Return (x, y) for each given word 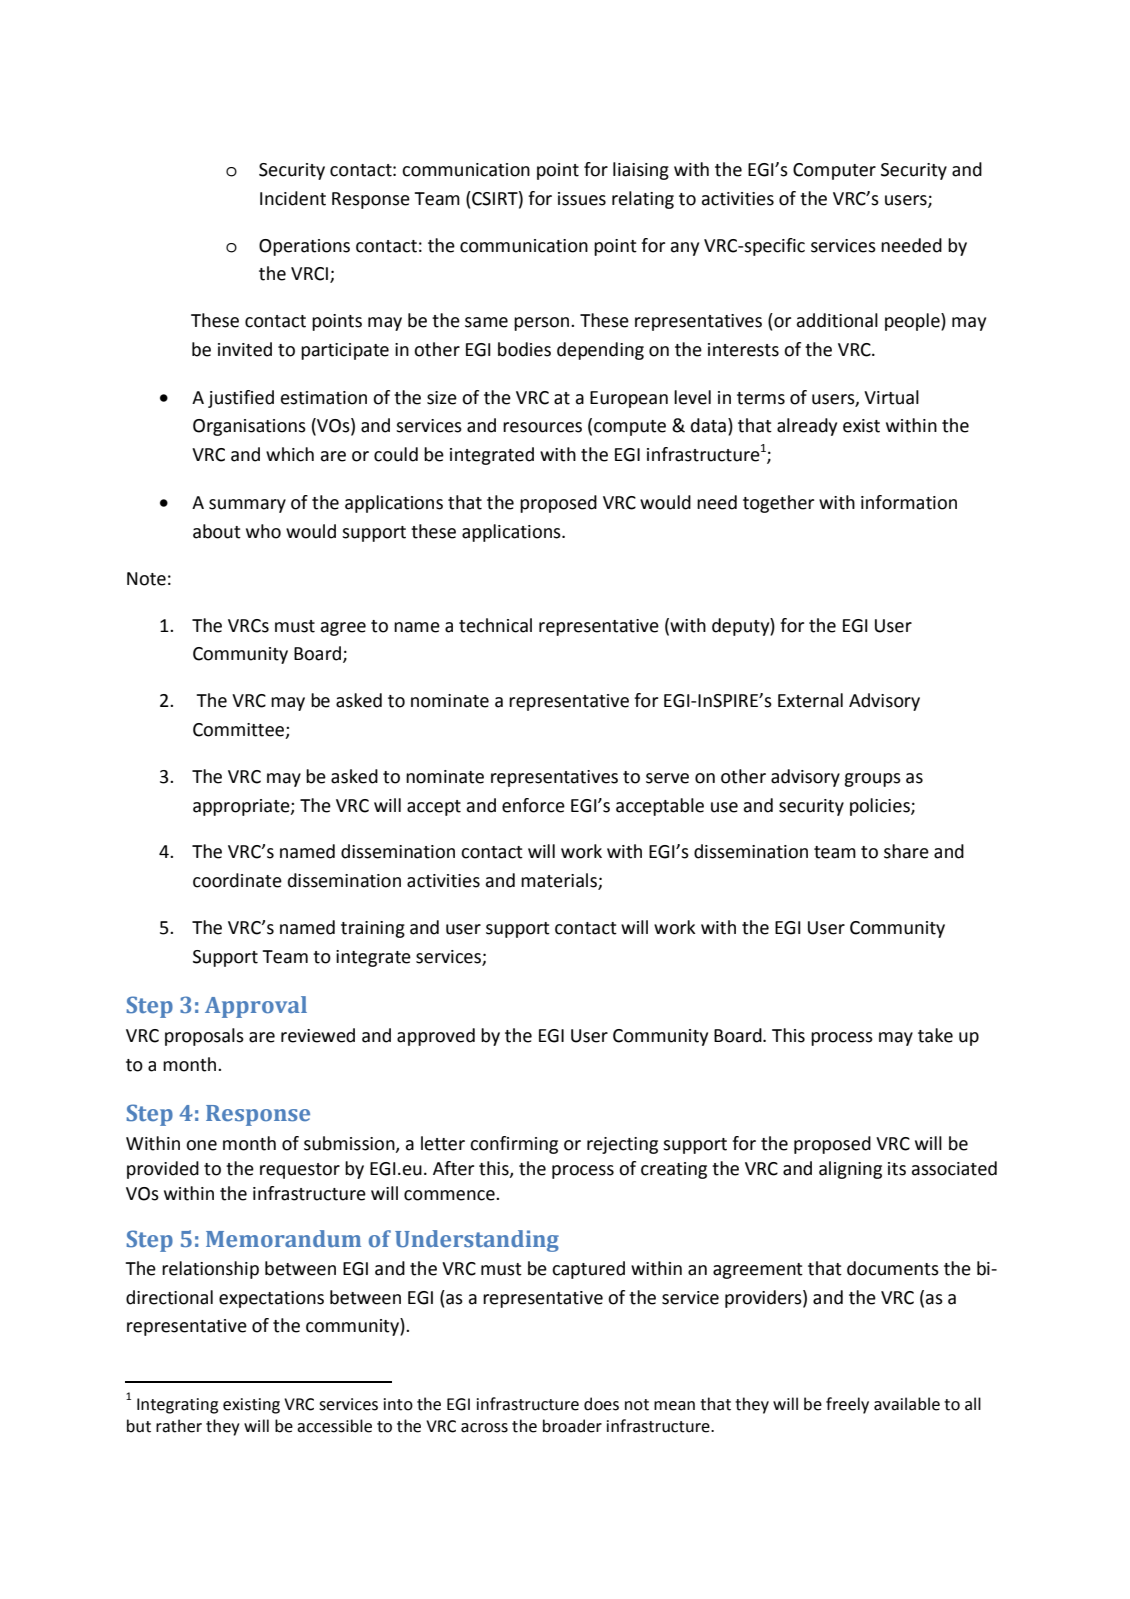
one (201, 1145)
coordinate (237, 880)
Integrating (177, 1406)
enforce (533, 805)
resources (542, 427)
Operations (304, 247)
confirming (514, 1145)
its (897, 1169)
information (909, 502)
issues (582, 199)
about (217, 531)
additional (837, 320)
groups (872, 780)
